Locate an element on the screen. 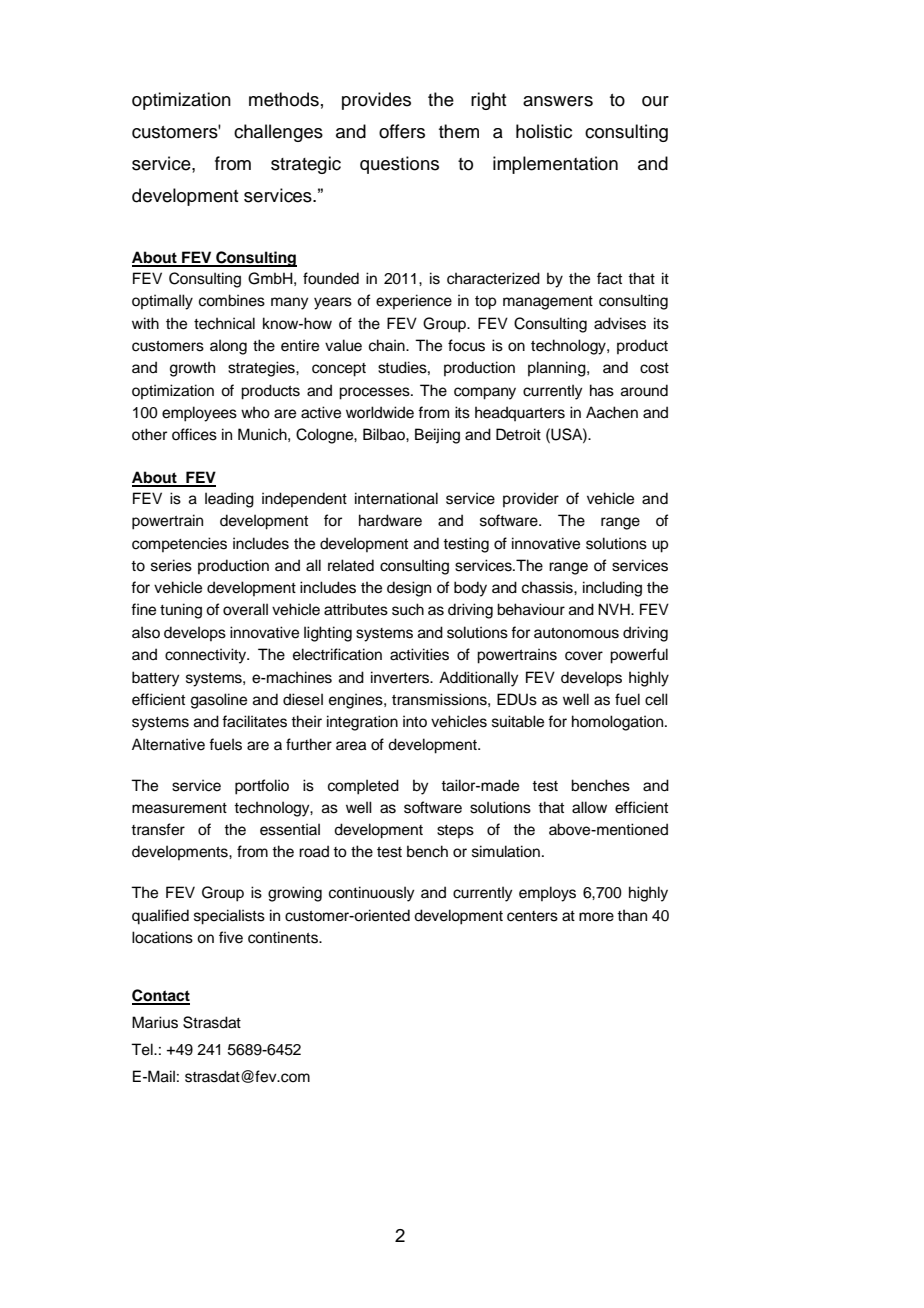  employees is located at coordinates (199, 414).
